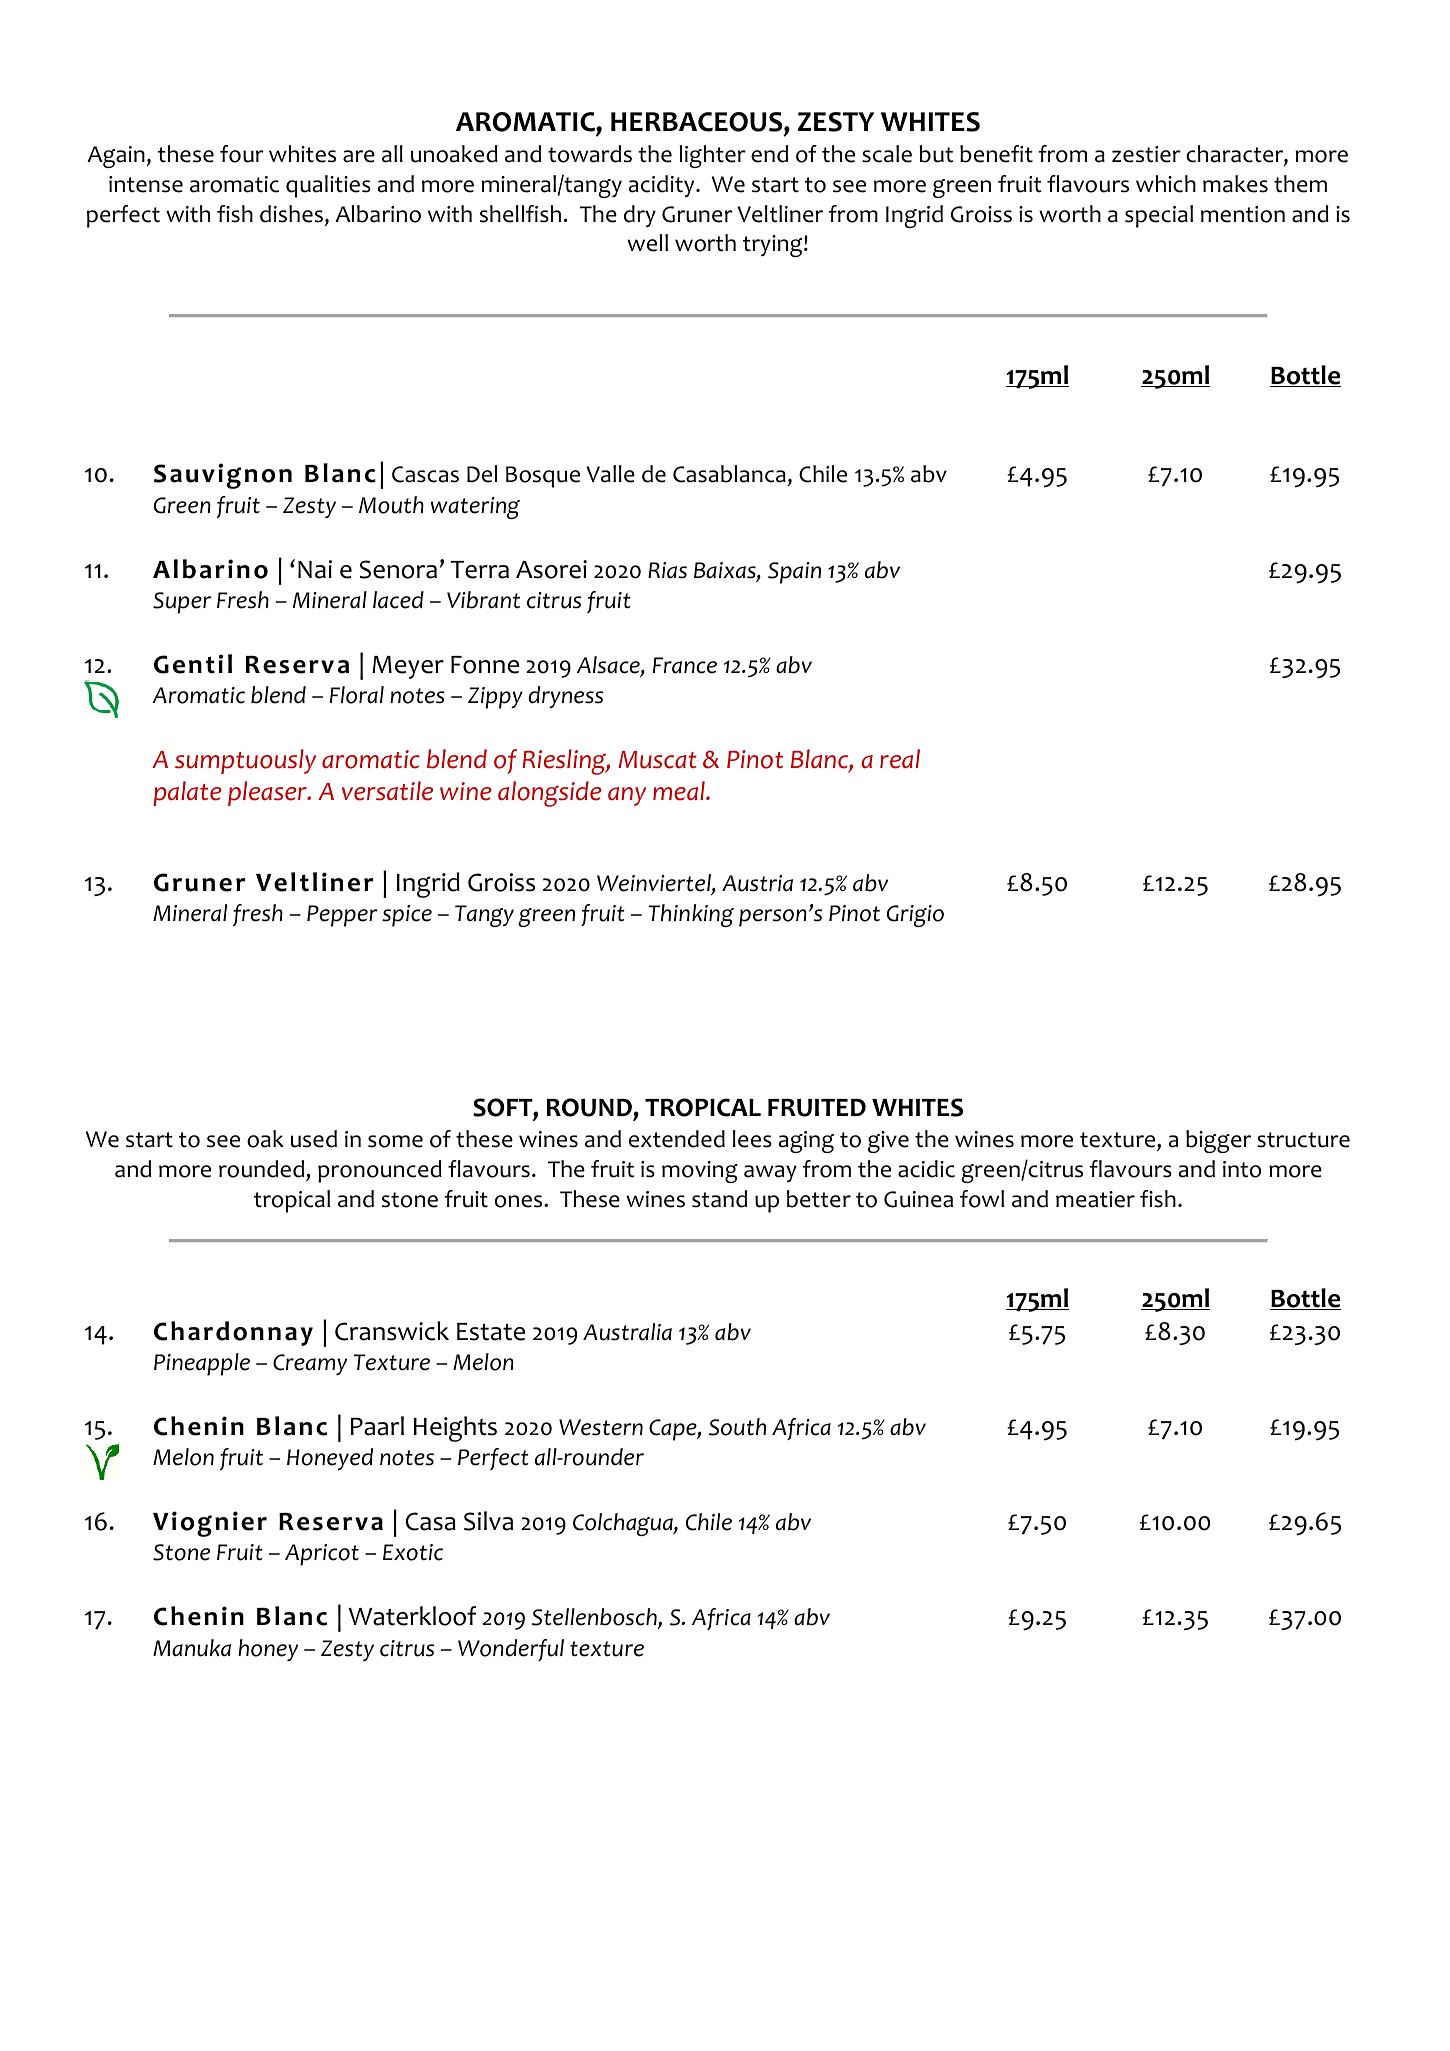 This screenshot has width=1450, height=2051. What do you see at coordinates (192, 1648) in the screenshot?
I see `Manuka` at bounding box center [192, 1648].
